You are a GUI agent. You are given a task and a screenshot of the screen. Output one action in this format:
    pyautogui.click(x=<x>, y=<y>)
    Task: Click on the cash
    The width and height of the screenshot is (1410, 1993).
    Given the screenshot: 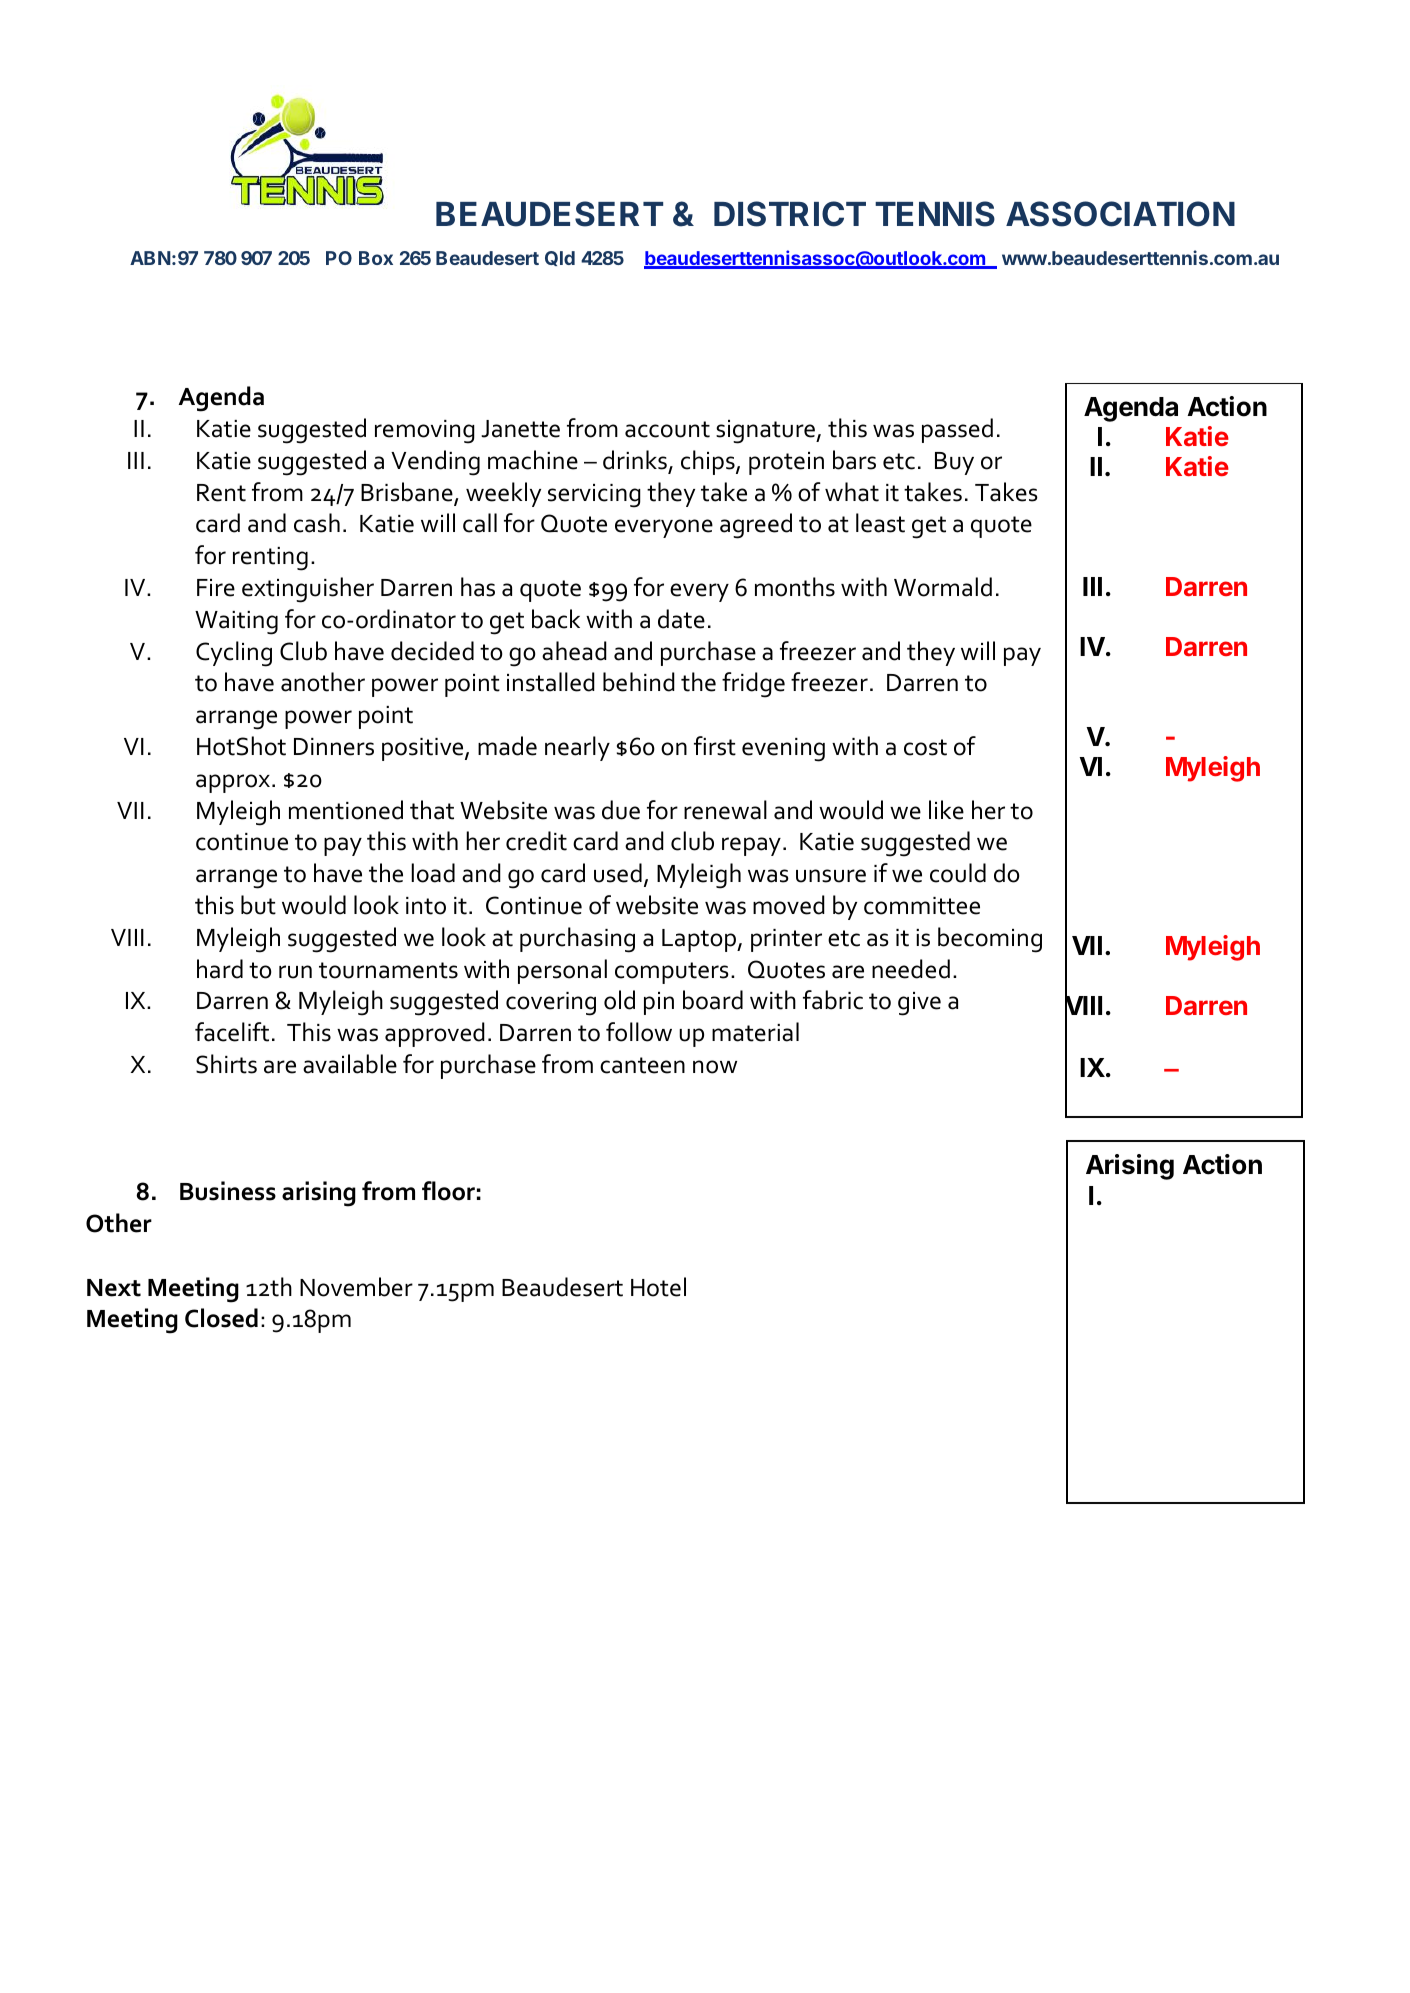 What is the action you would take?
    pyautogui.click(x=317, y=523)
